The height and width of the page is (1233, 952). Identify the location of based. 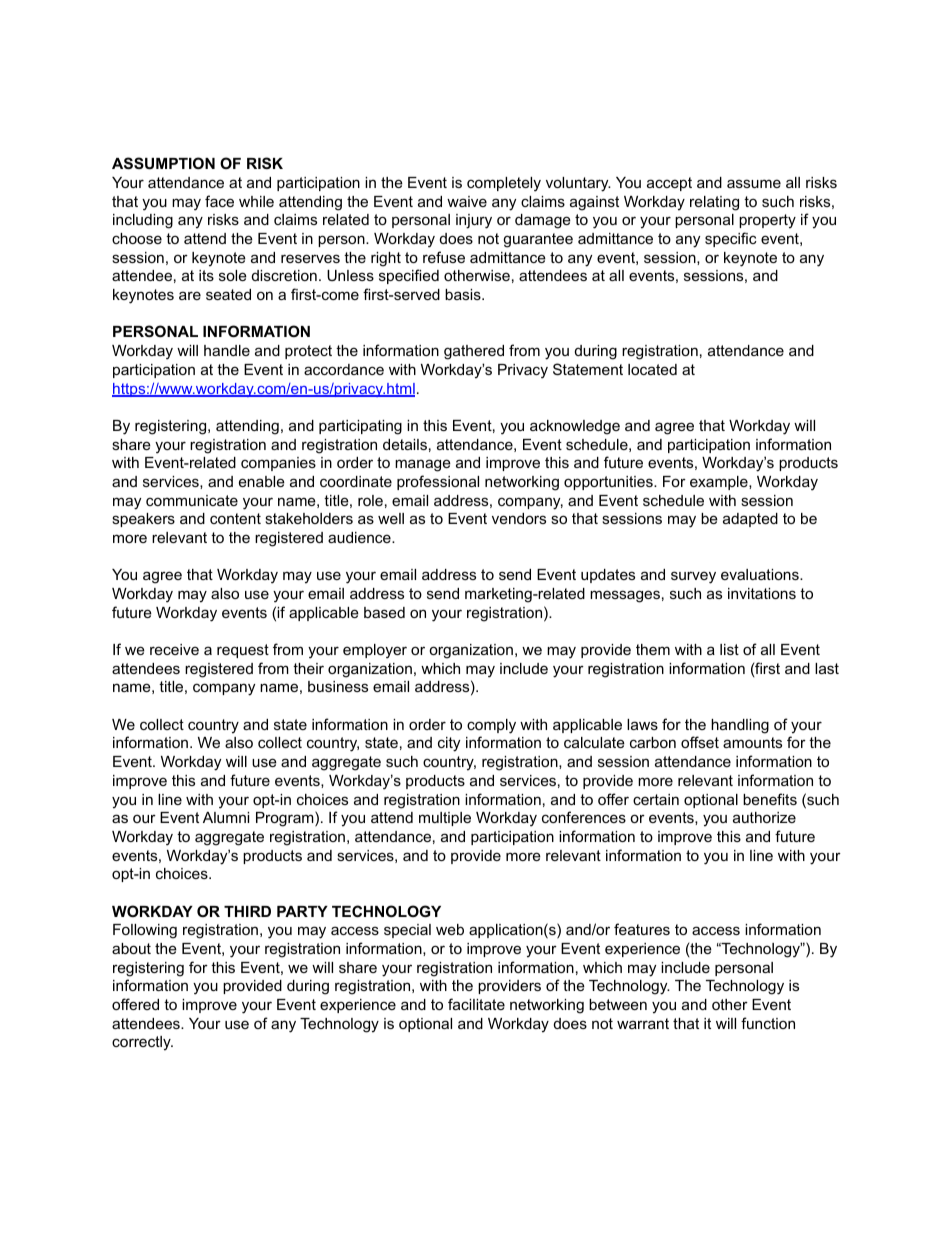
(384, 612).
